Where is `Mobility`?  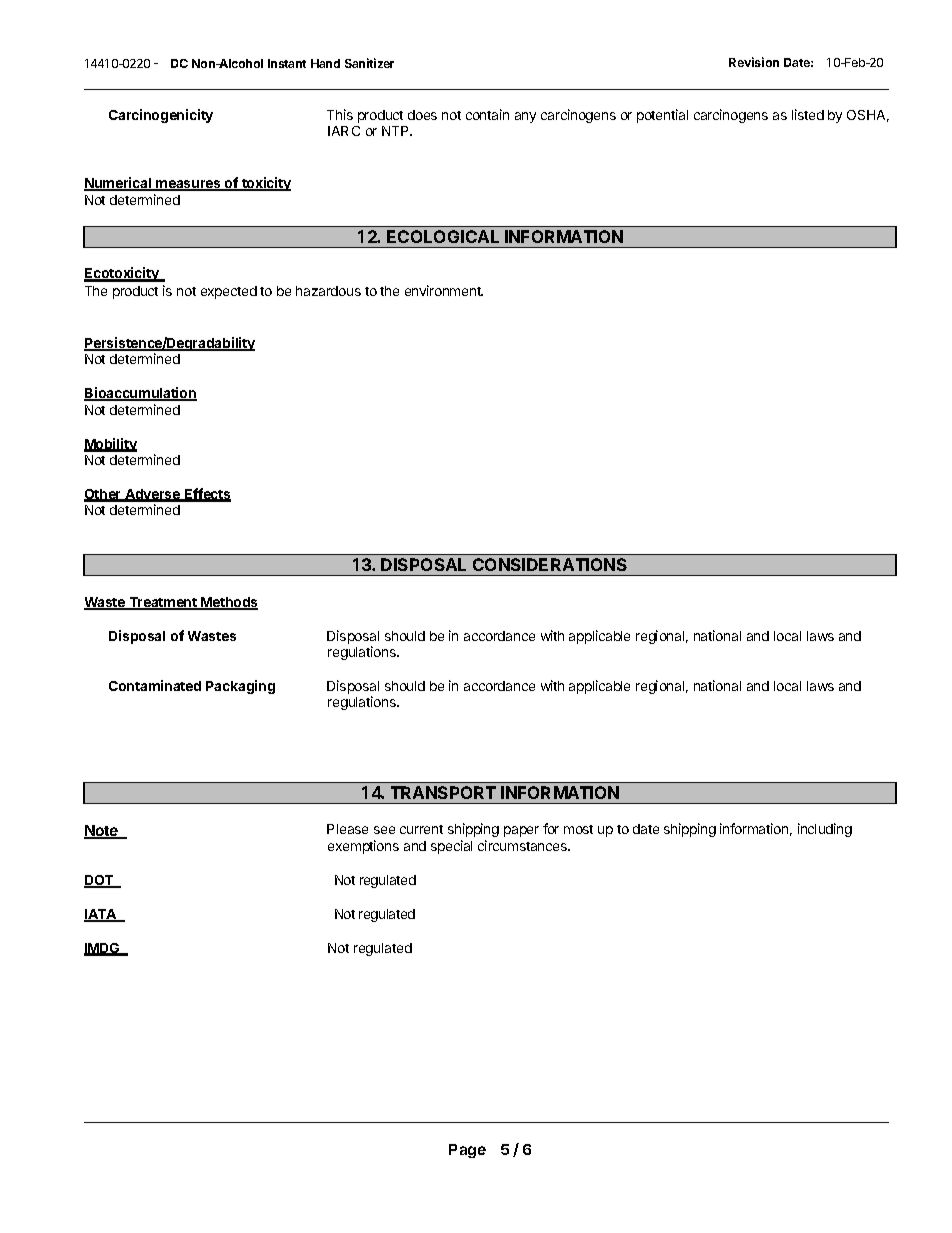
Mobility is located at coordinates (110, 445).
